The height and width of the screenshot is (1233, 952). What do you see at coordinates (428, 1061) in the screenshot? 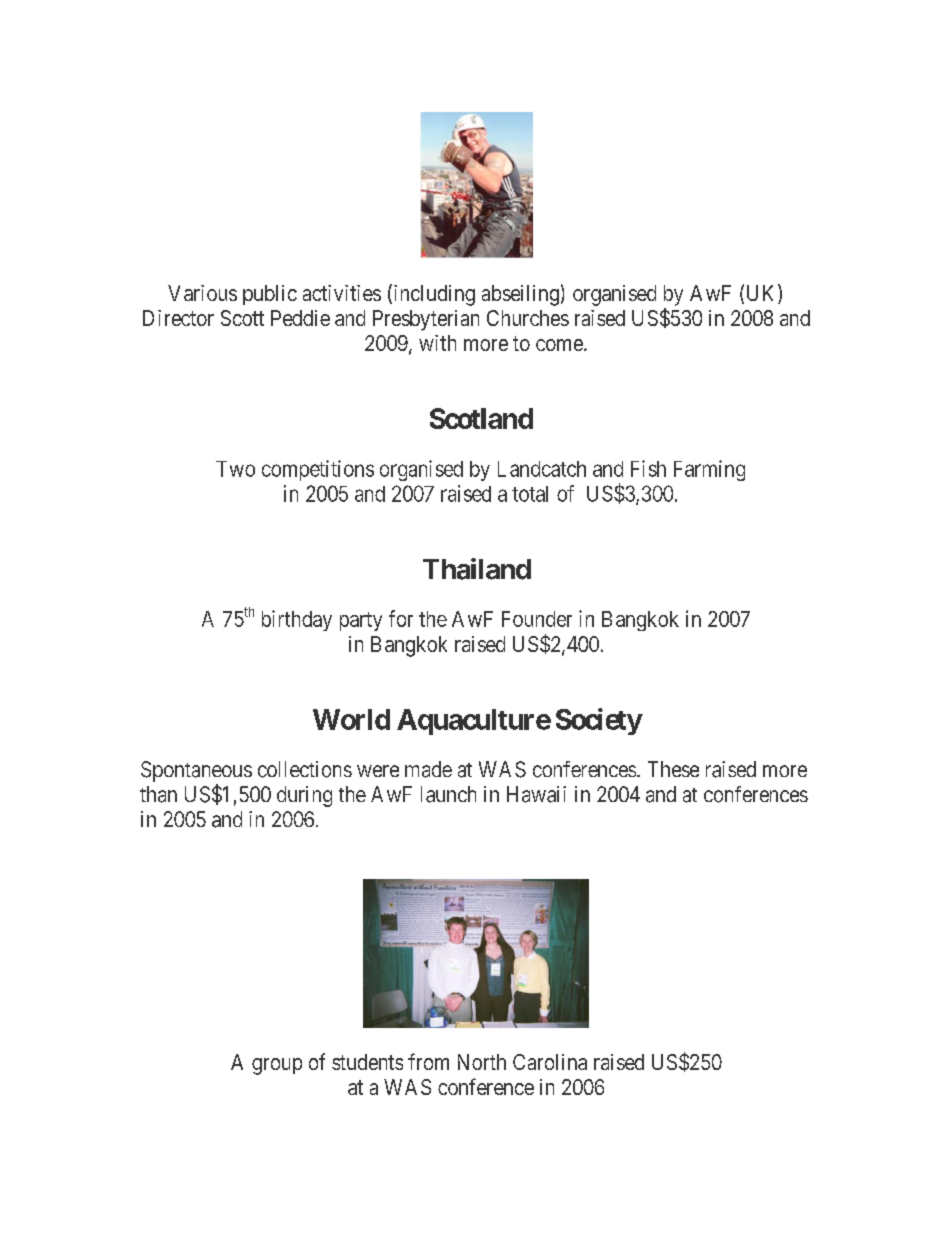
I see `from` at bounding box center [428, 1061].
